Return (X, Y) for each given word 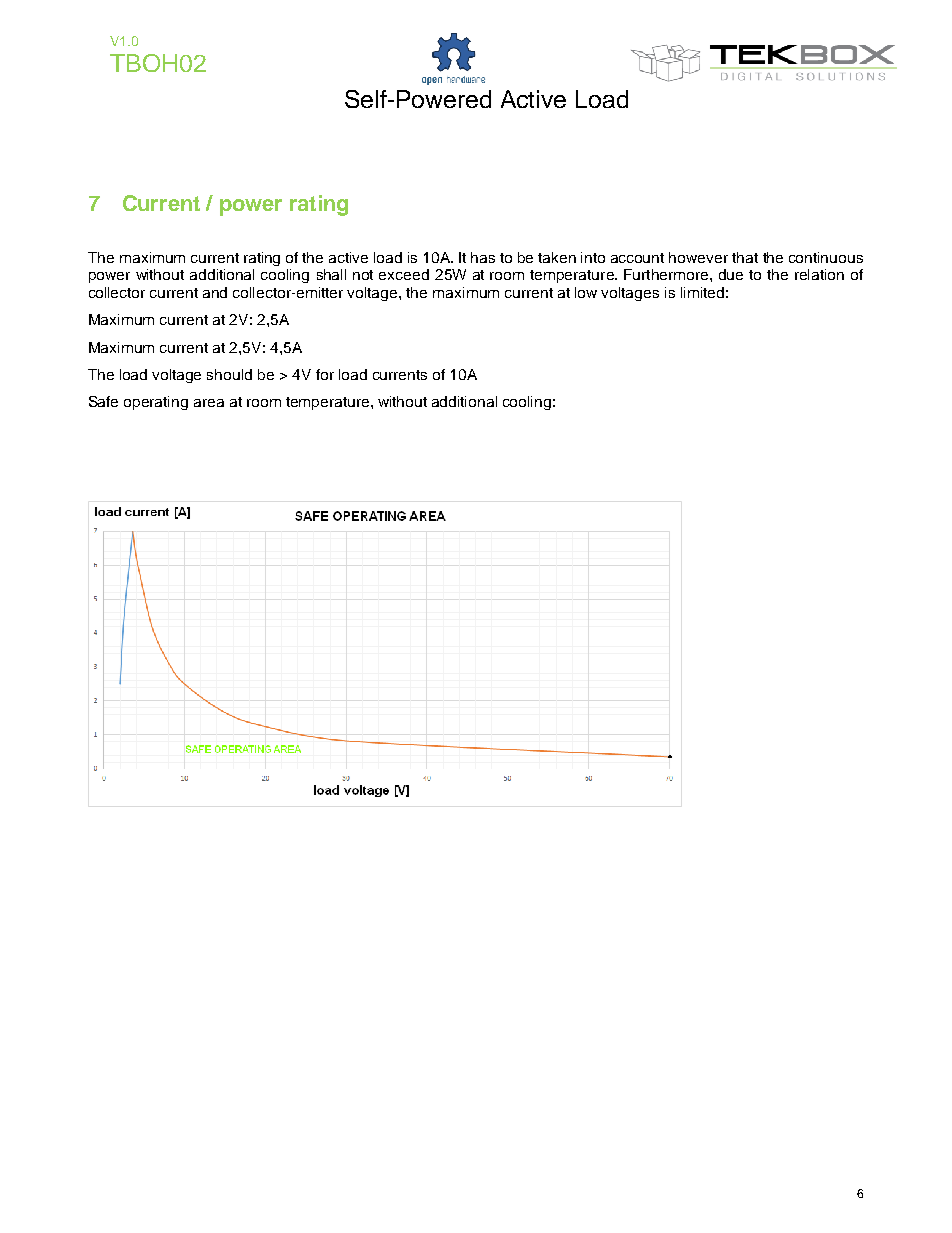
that (745, 257)
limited (702, 292)
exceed (404, 274)
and (215, 292)
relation (819, 274)
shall (331, 274)
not (363, 275)
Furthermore (667, 274)
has (483, 257)
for (325, 374)
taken (557, 257)
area (209, 403)
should (229, 374)
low (586, 292)
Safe (103, 401)
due (731, 274)
